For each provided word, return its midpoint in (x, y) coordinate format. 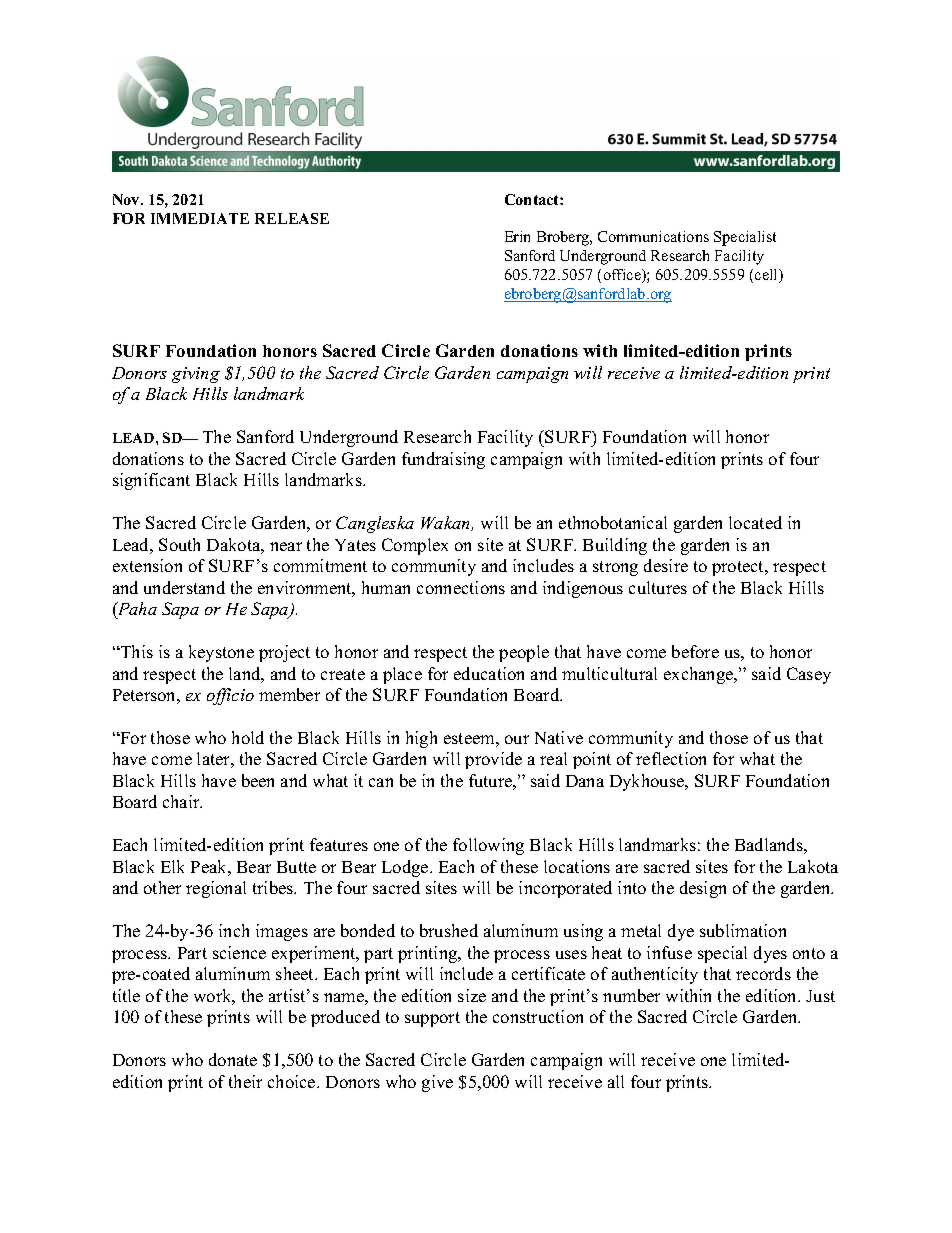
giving (196, 375)
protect (739, 568)
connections (461, 587)
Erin (517, 236)
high (421, 739)
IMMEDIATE (200, 218)
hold (248, 737)
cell (768, 276)
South (179, 544)
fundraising (443, 460)
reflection (671, 758)
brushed (449, 930)
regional (216, 889)
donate (233, 1059)
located (755, 522)
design (703, 889)
